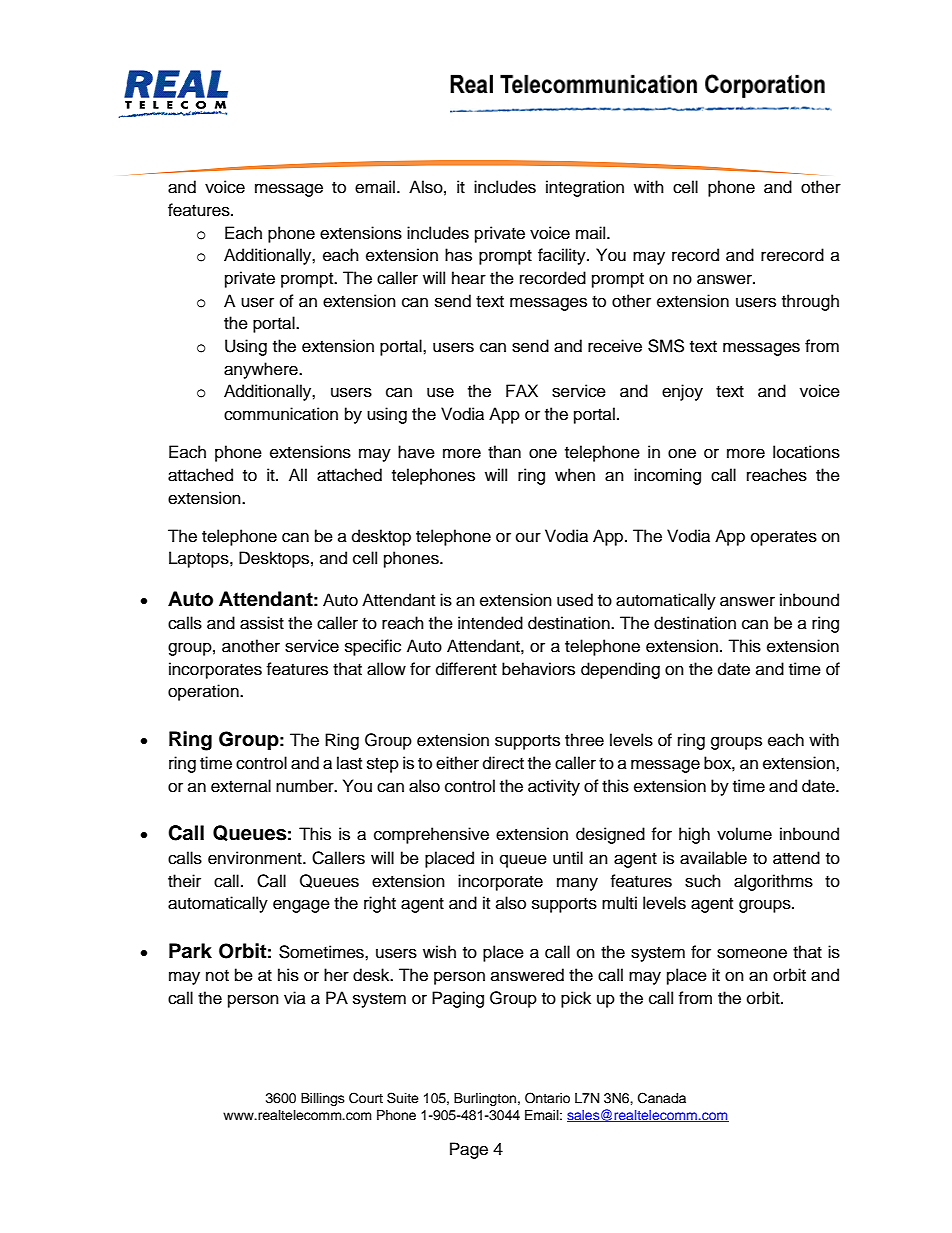 Image resolution: width=952 pixels, height=1233 pixels. I want to click on Page, so click(469, 1150).
